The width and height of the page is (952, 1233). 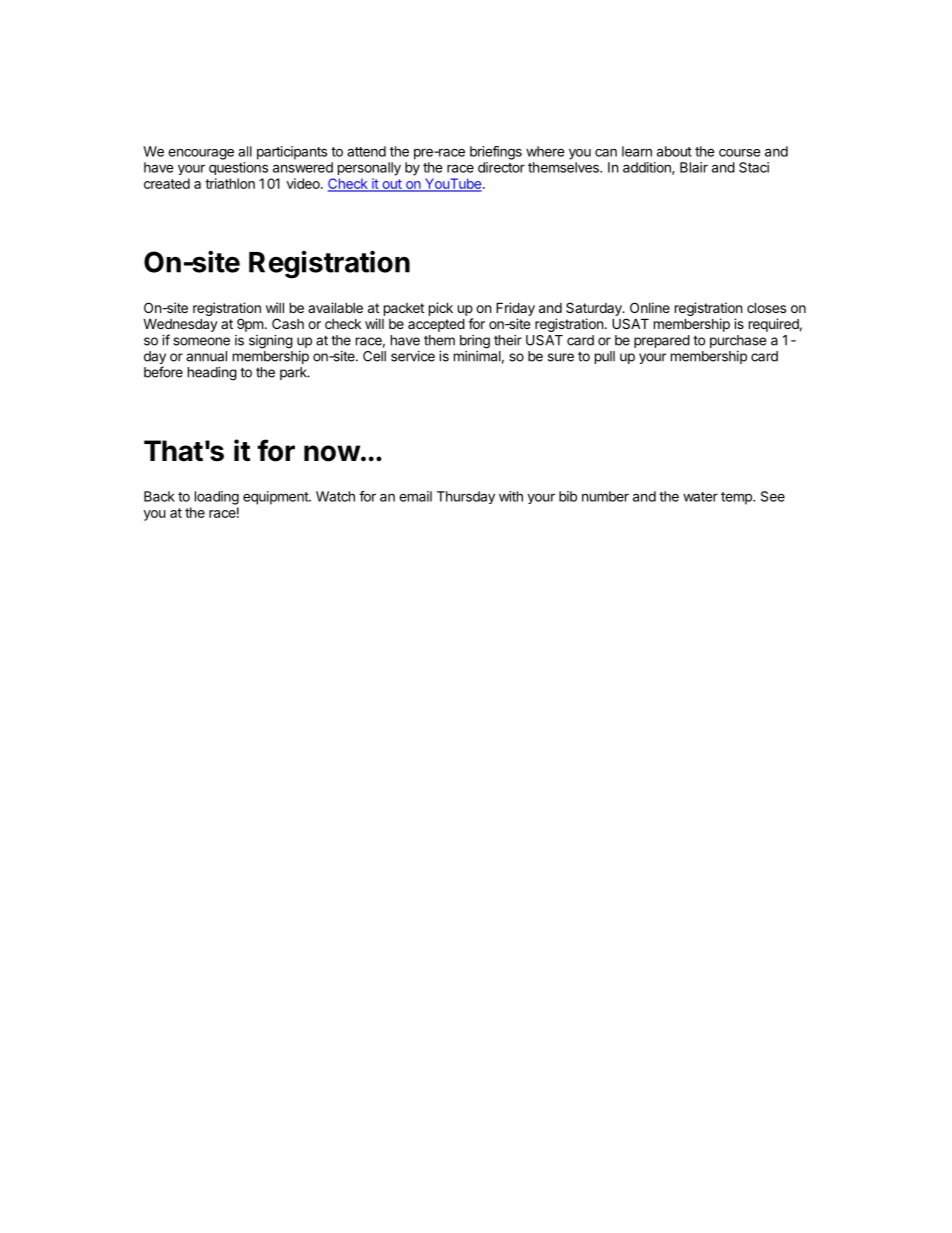 What do you see at coordinates (238, 168) in the page?
I see `questions` at bounding box center [238, 168].
